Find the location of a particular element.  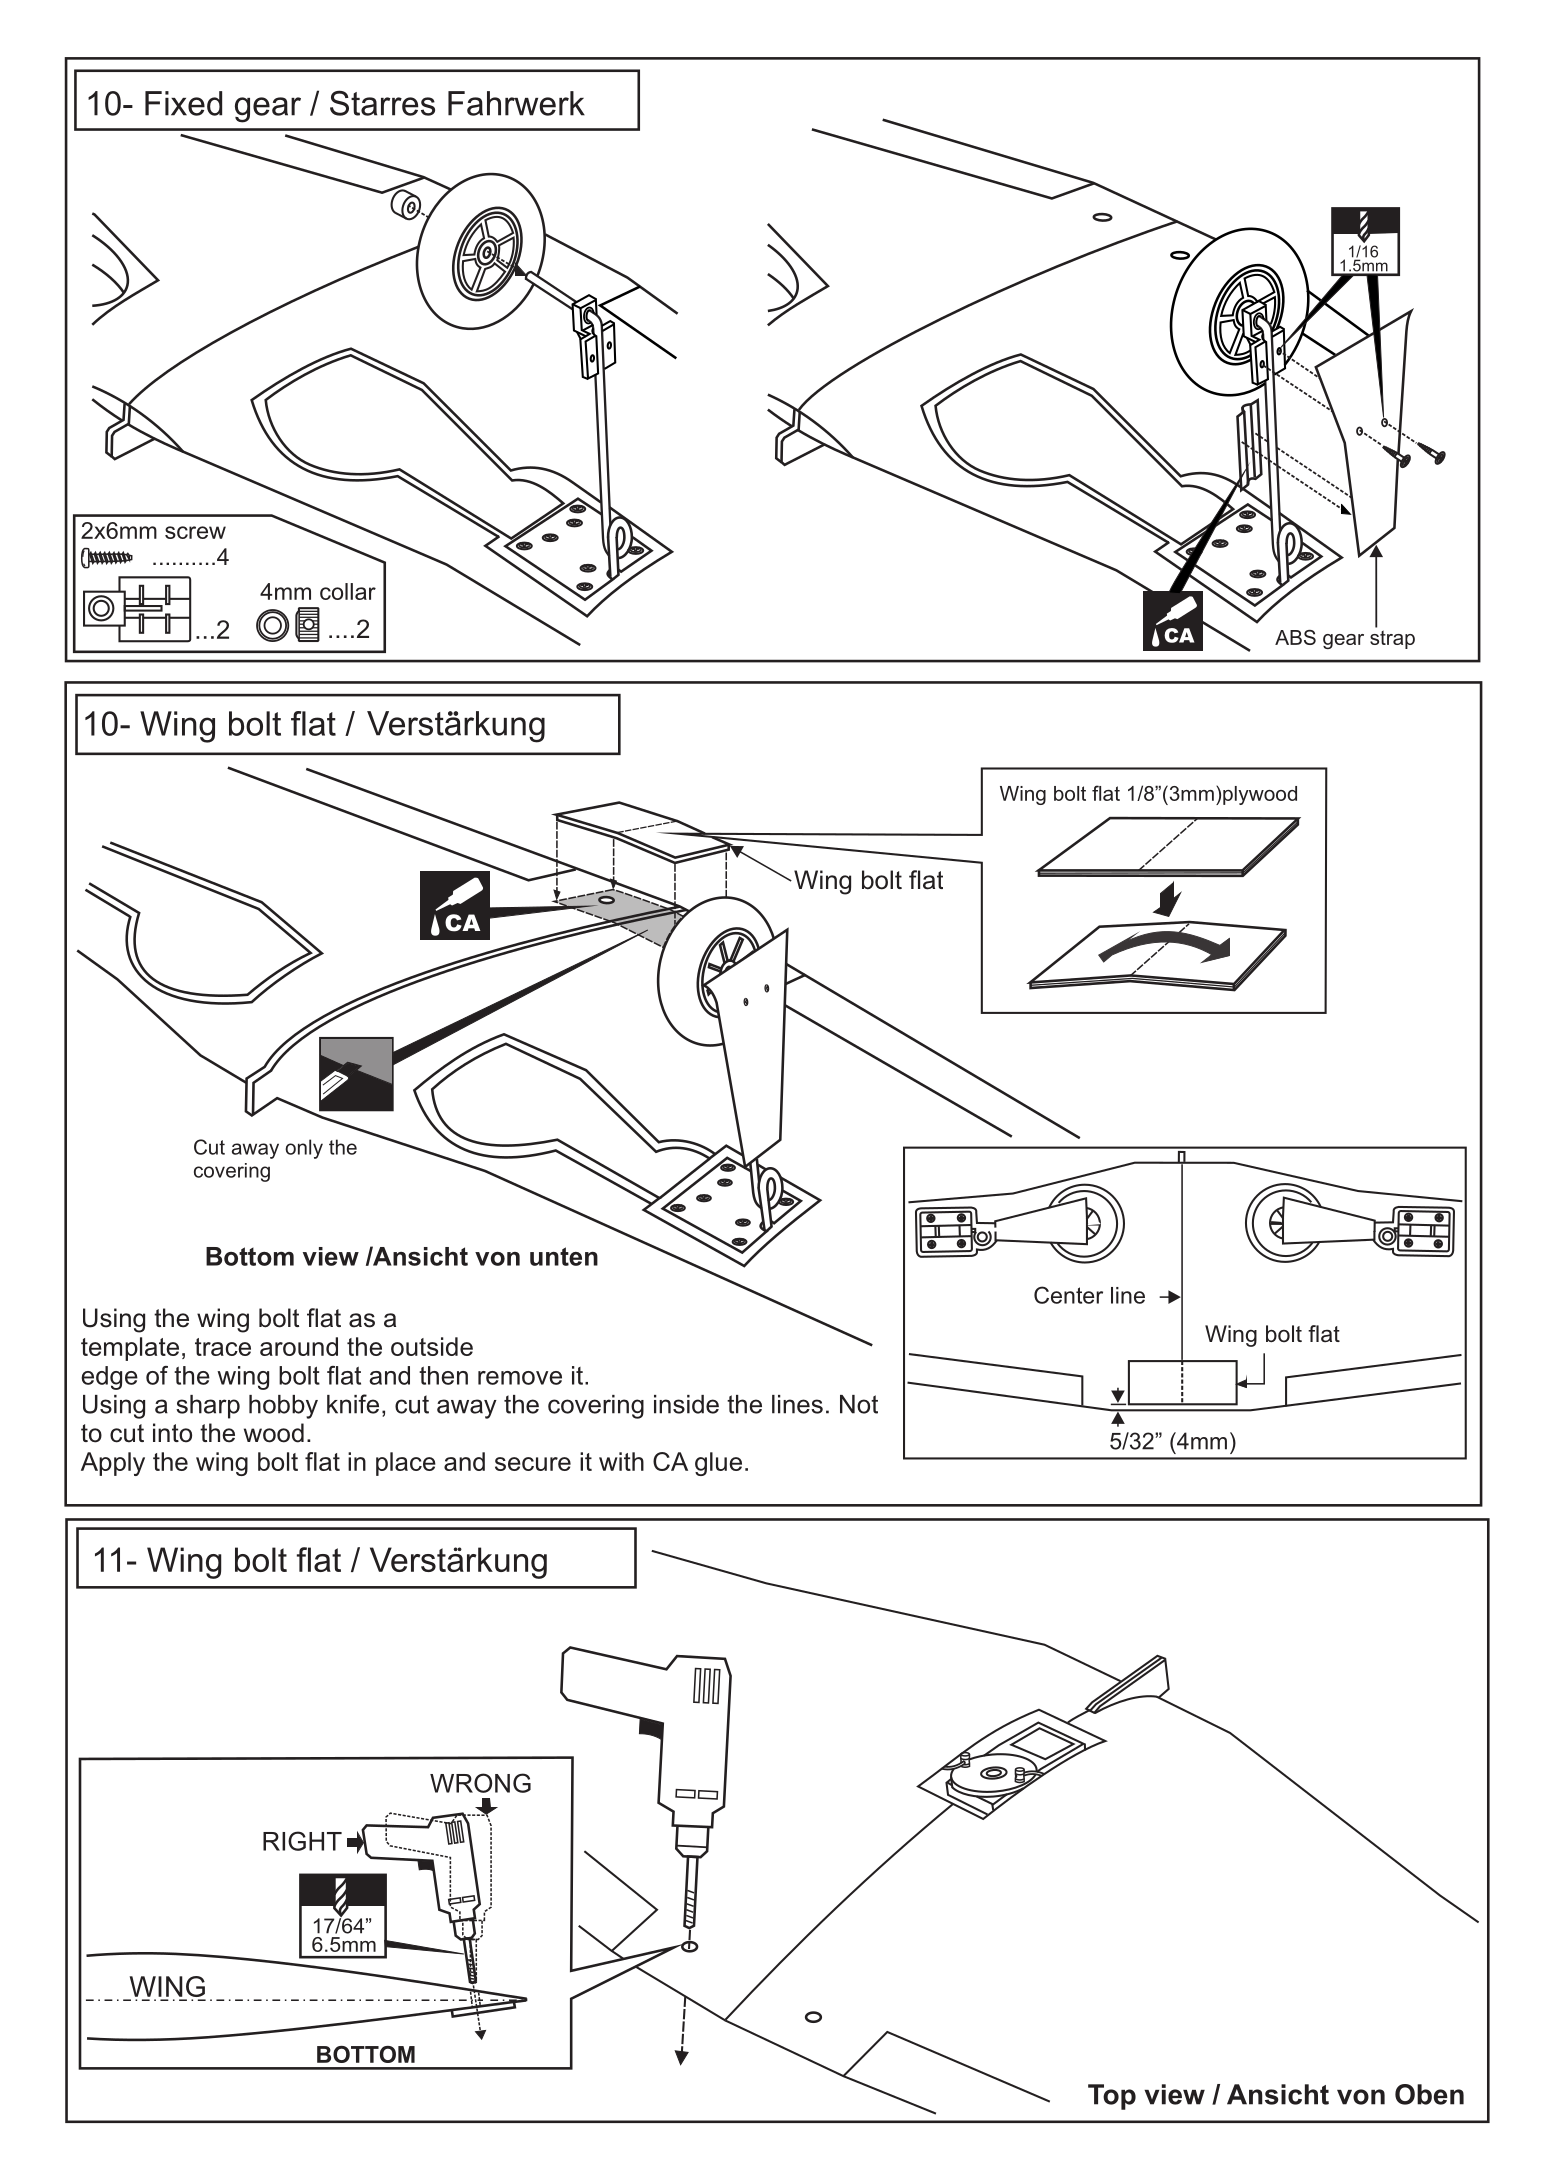

WRONG is located at coordinates (480, 1783).
